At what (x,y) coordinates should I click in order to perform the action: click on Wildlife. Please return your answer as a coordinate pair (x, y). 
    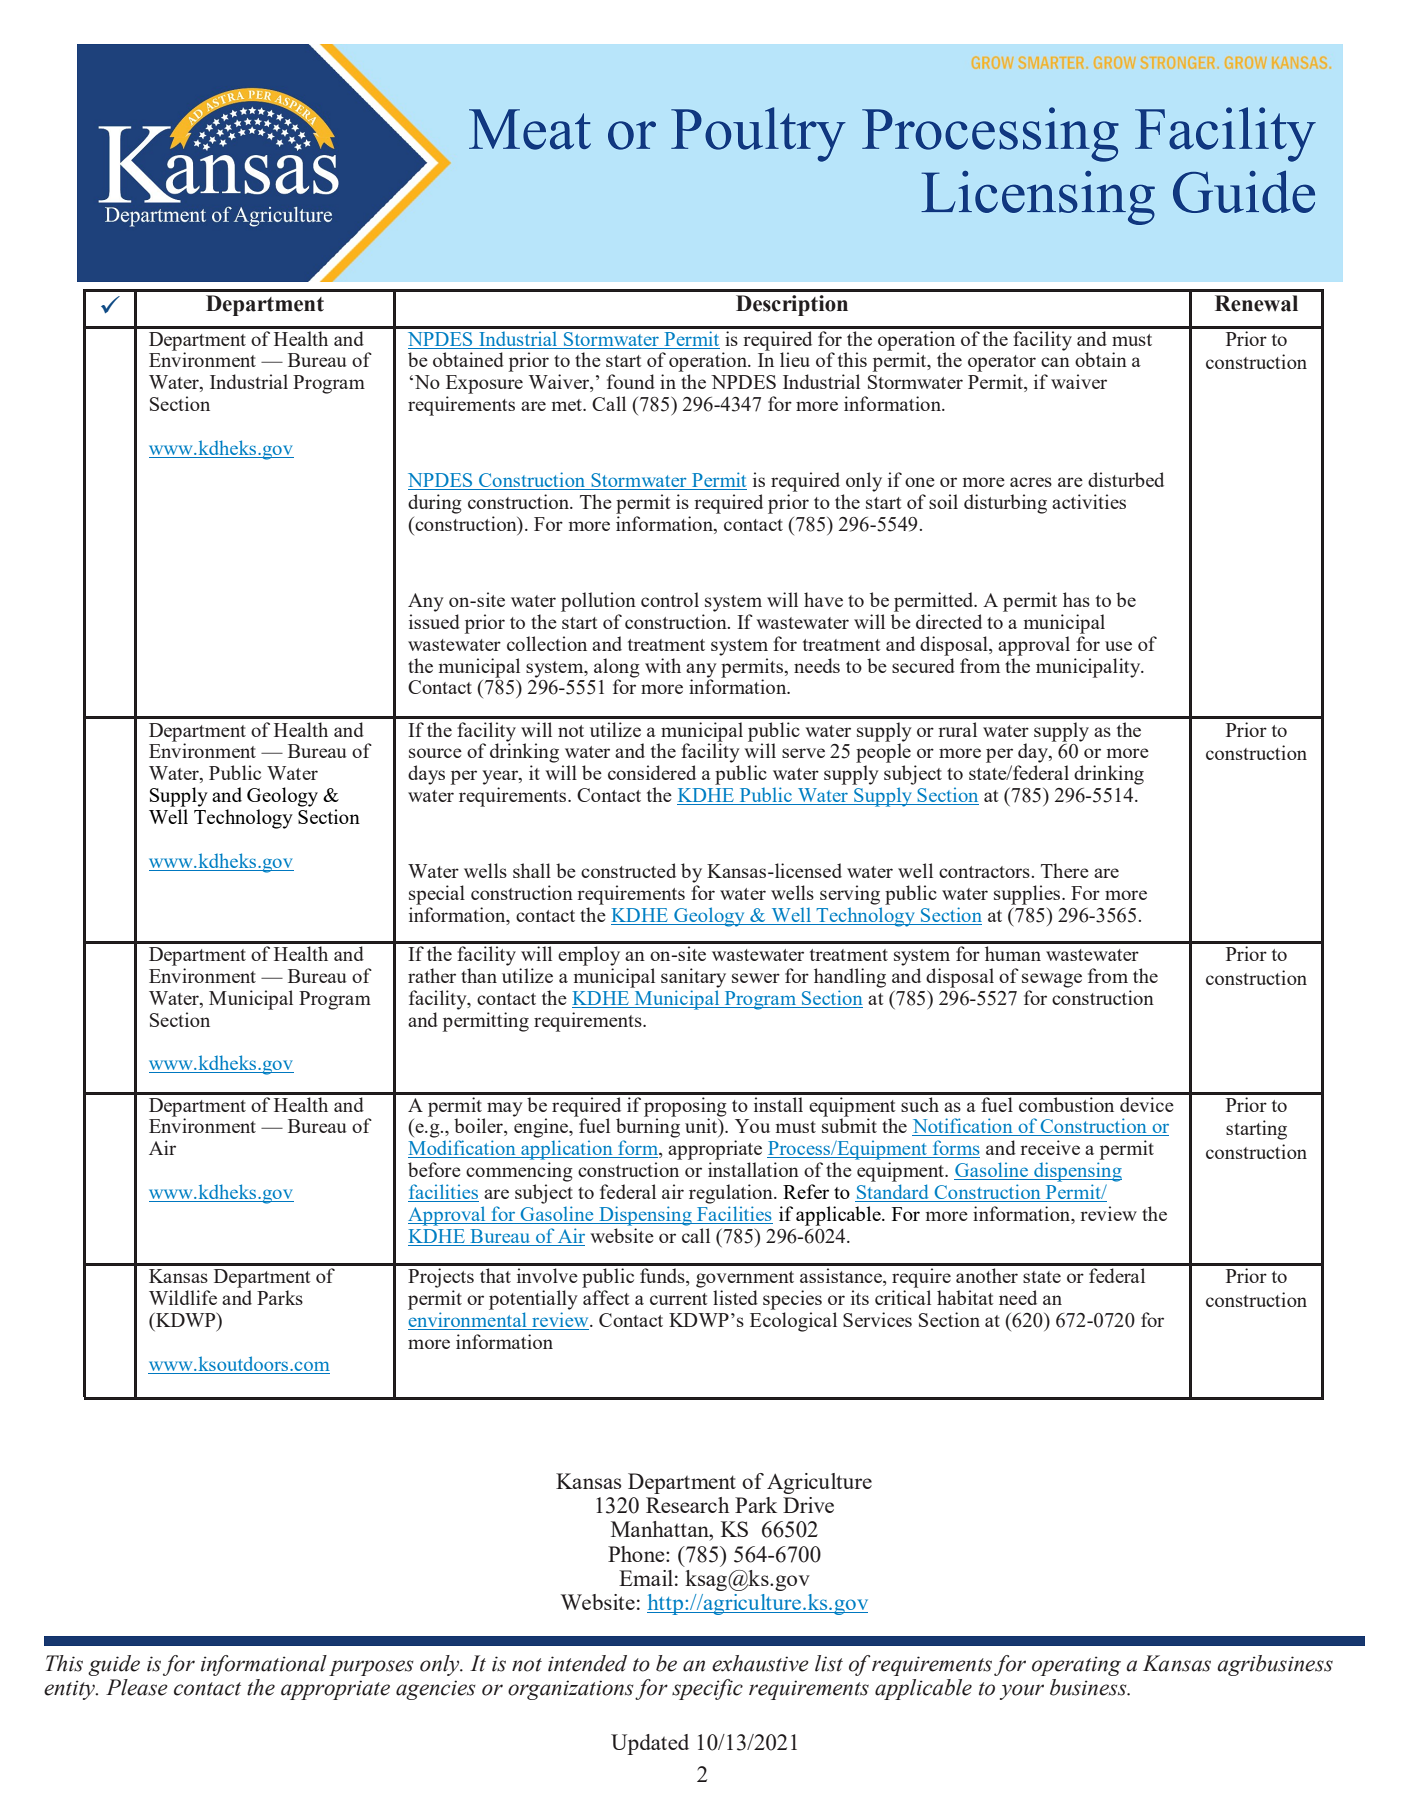
    Looking at the image, I should click on (183, 1297).
